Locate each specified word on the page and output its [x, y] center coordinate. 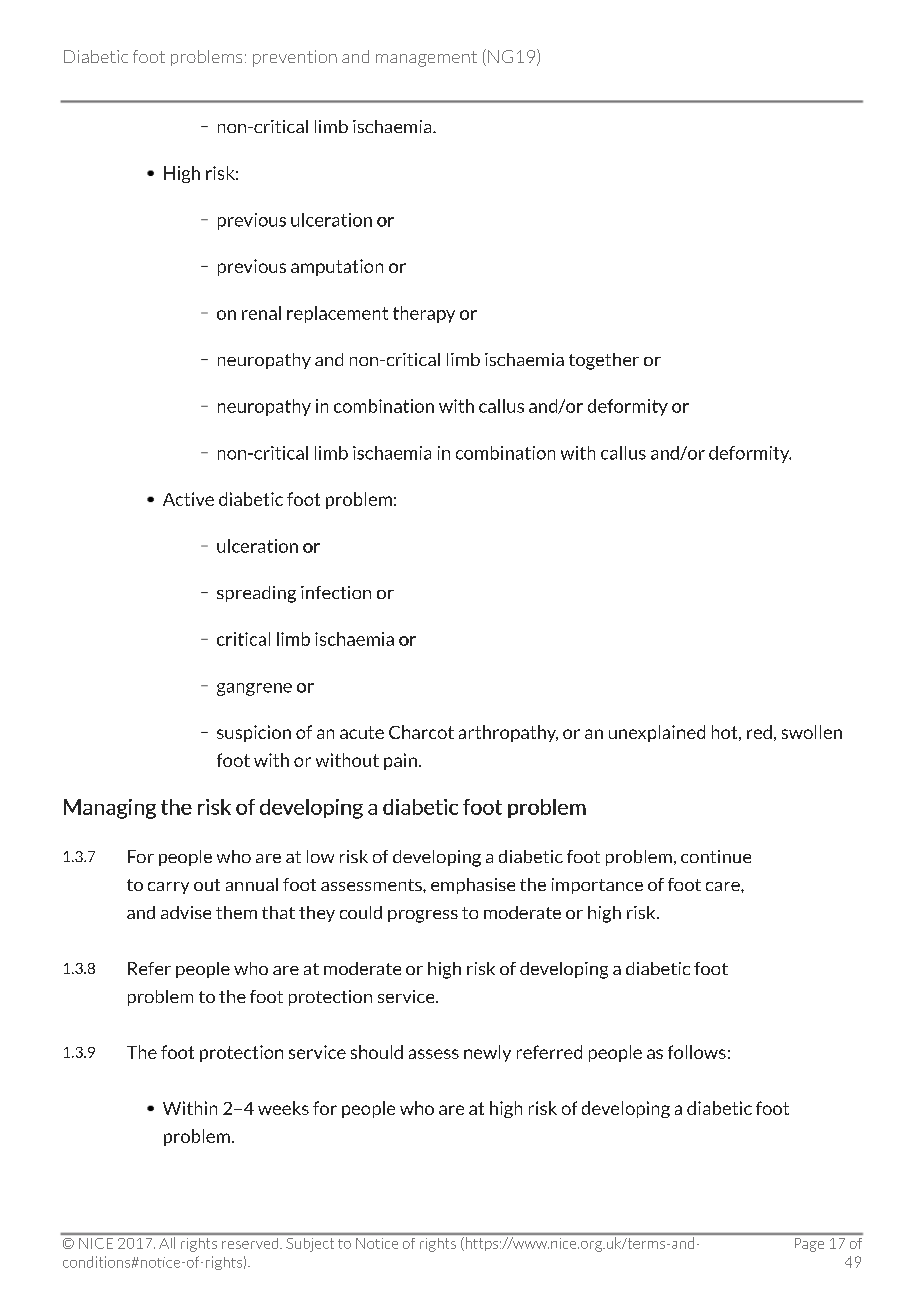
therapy [424, 314]
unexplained [657, 733]
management [426, 59]
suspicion [254, 733]
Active [188, 499]
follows [697, 1052]
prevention [295, 58]
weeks [283, 1108]
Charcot [421, 732]
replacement [337, 314]
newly [487, 1053]
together [604, 361]
